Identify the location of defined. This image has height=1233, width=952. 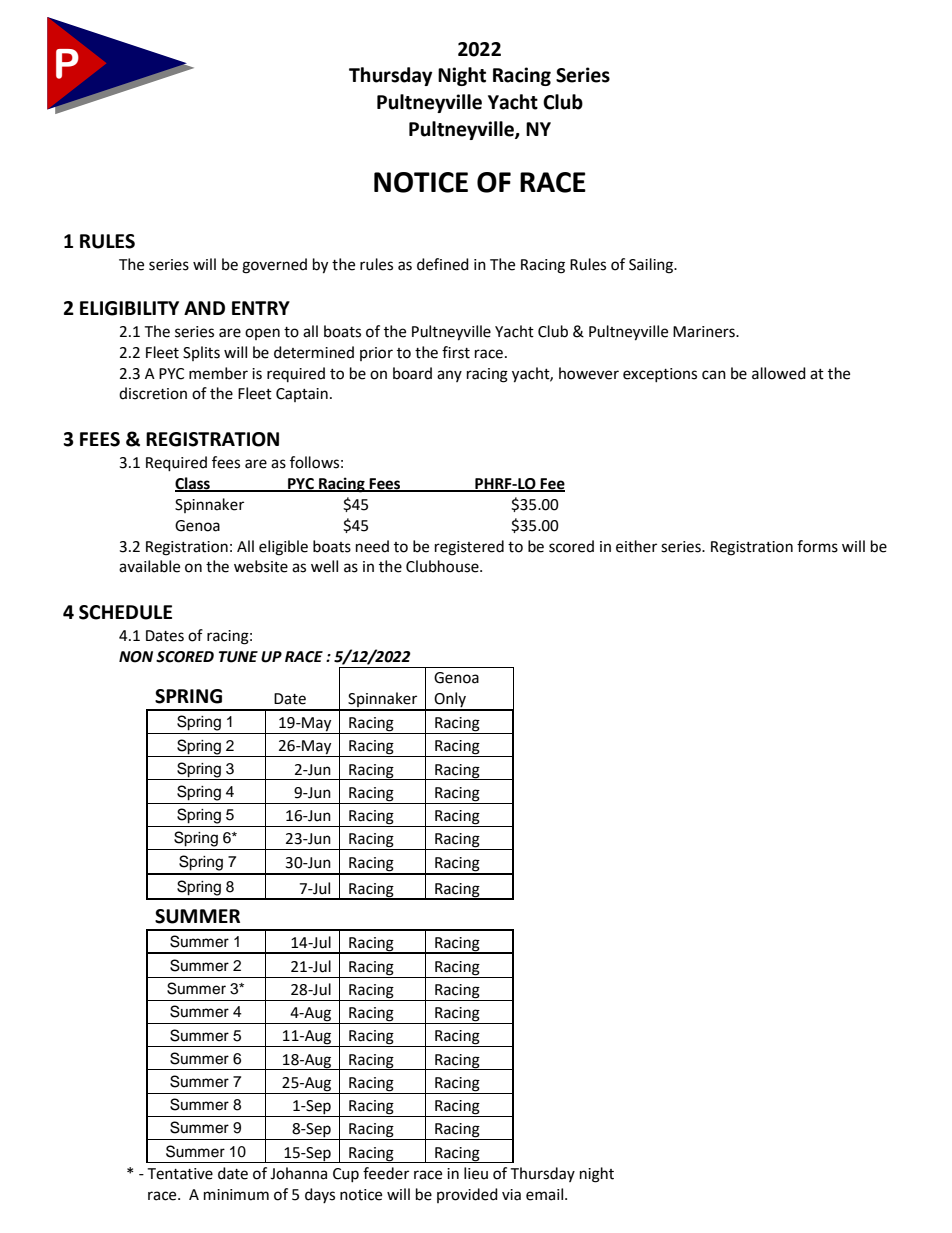
(443, 264).
